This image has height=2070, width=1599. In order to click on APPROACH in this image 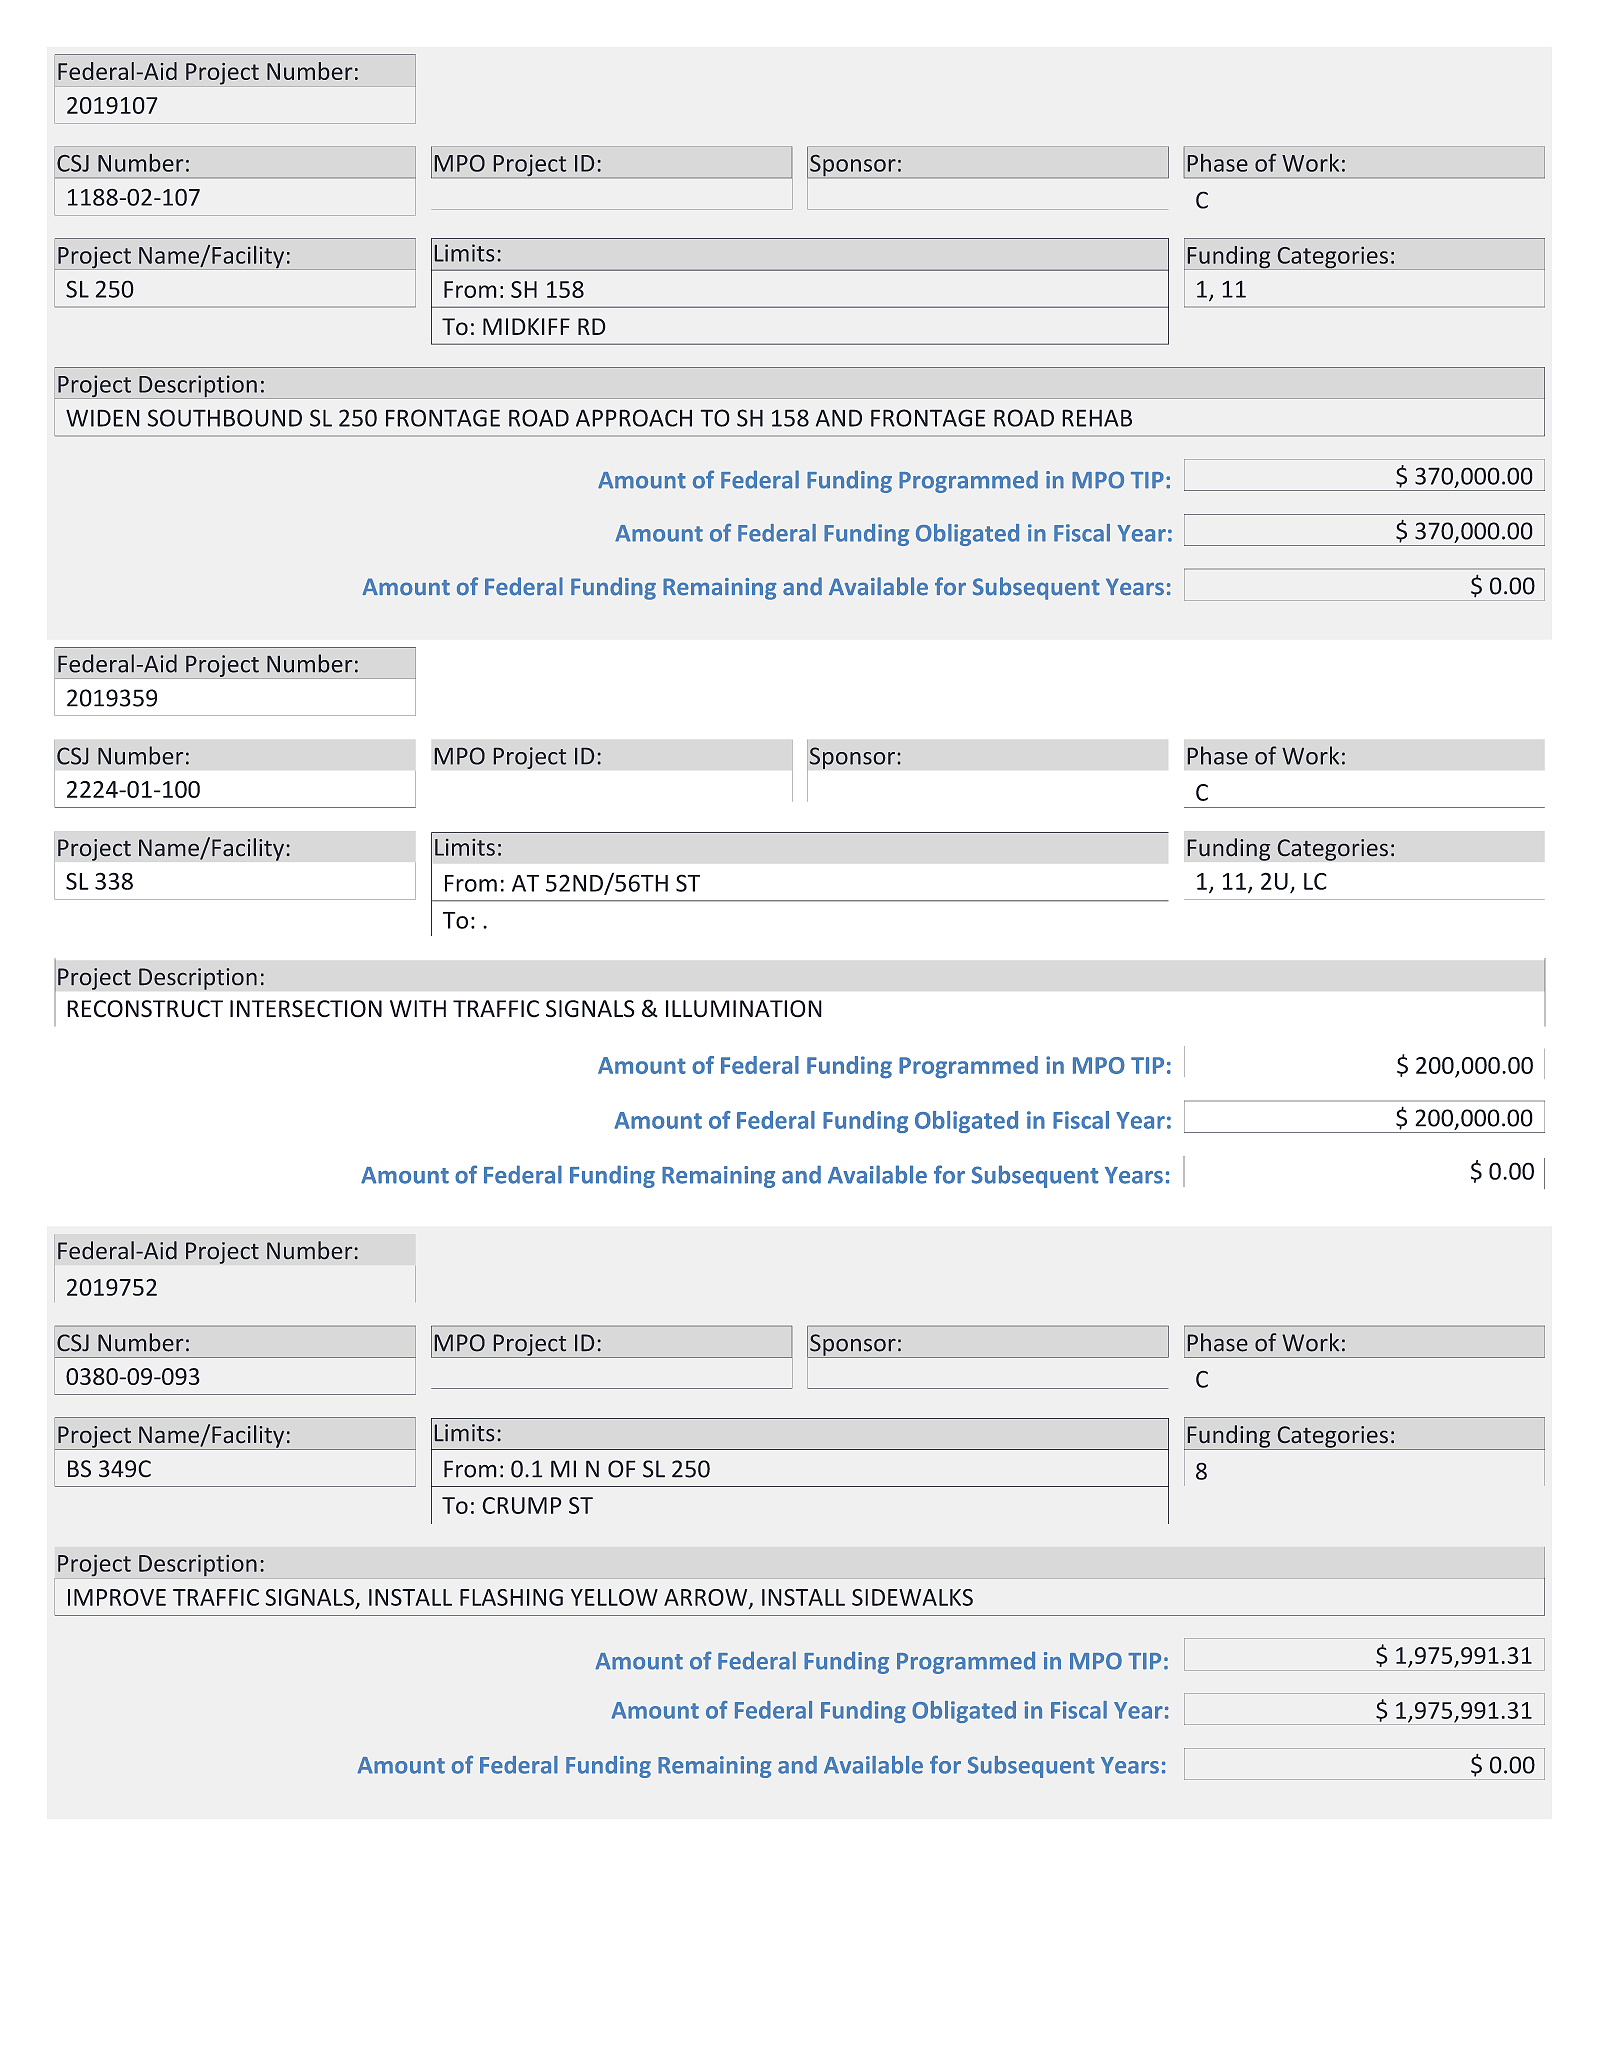, I will do `click(634, 418)`.
